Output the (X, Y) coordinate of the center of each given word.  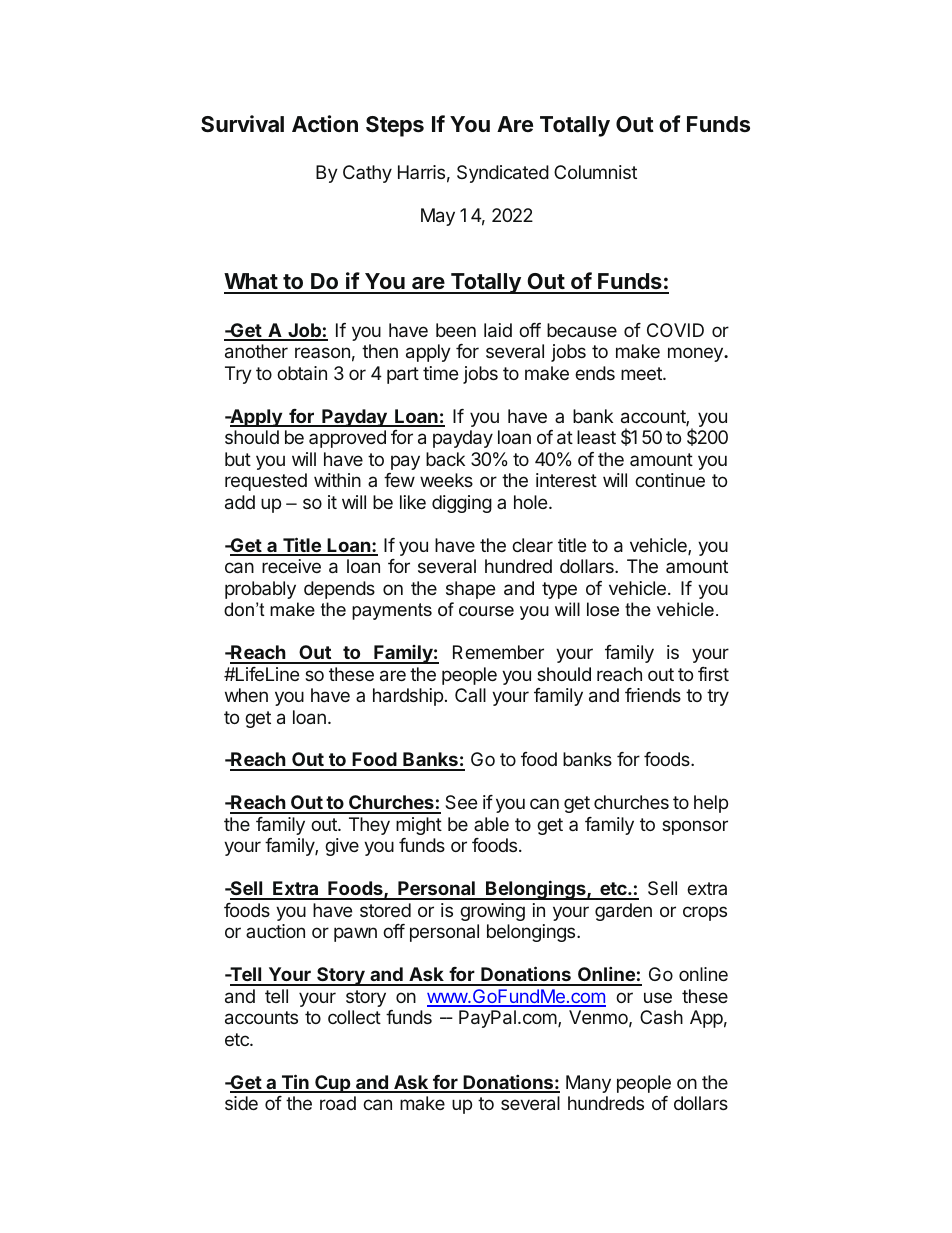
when (246, 695)
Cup (333, 1084)
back (445, 459)
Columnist (595, 172)
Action (325, 123)
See (461, 802)
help (711, 804)
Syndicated (503, 174)
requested (266, 482)
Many (588, 1084)
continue (670, 480)
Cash (661, 1017)
